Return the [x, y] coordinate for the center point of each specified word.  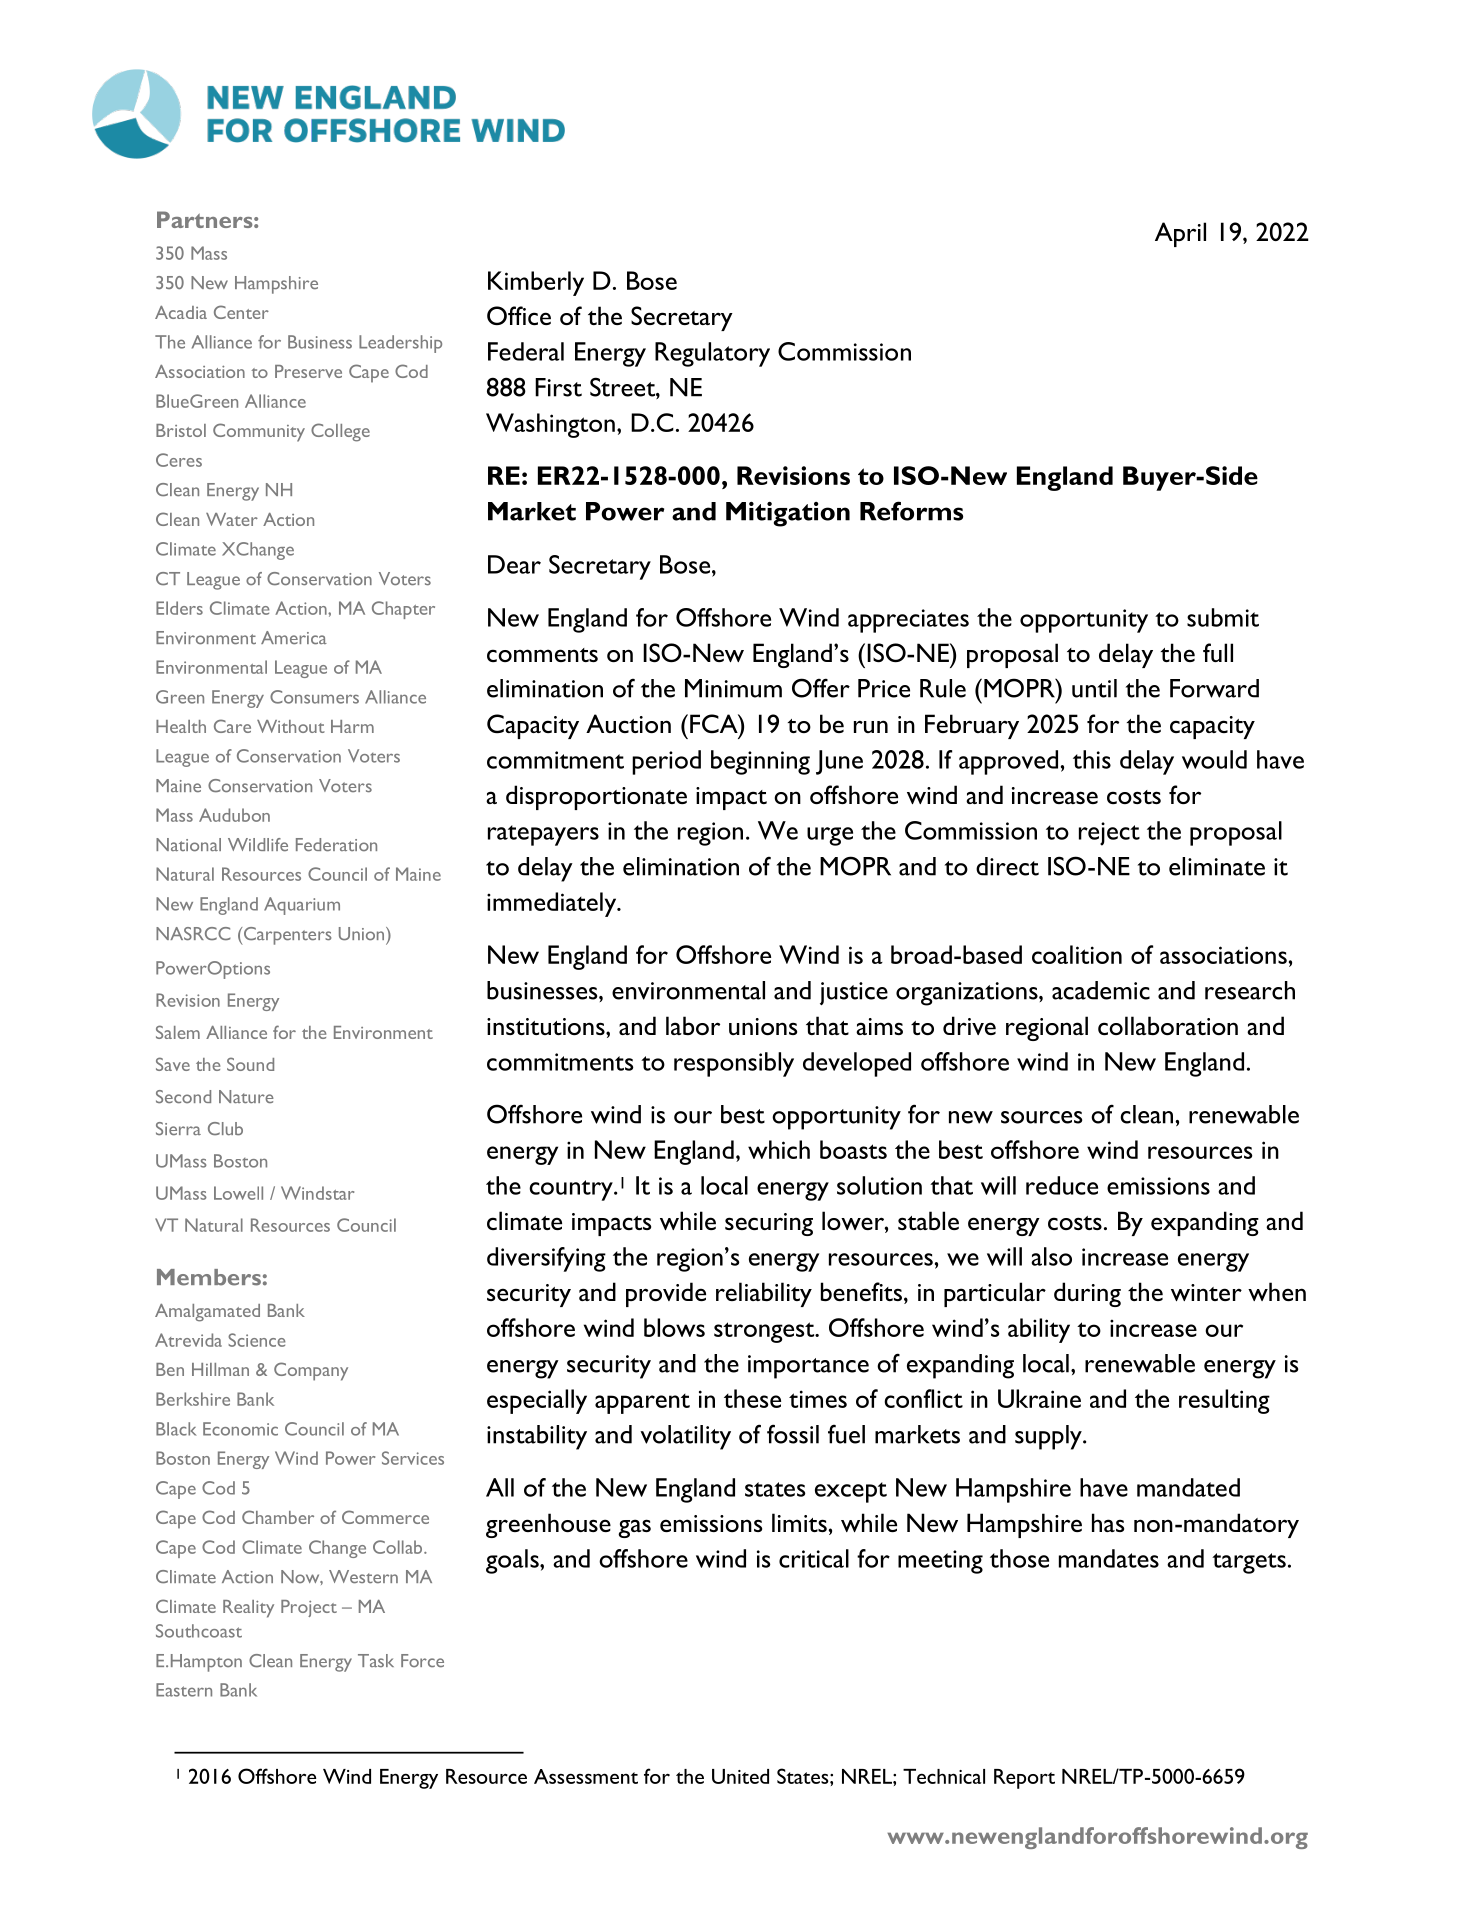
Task [376, 1660]
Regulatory [712, 354]
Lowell [238, 1193]
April [1180, 234]
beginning [760, 762]
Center [241, 312]
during [1087, 1294]
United [740, 1776]
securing [769, 1224]
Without [291, 726]
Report [1024, 1779]
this [1092, 759]
